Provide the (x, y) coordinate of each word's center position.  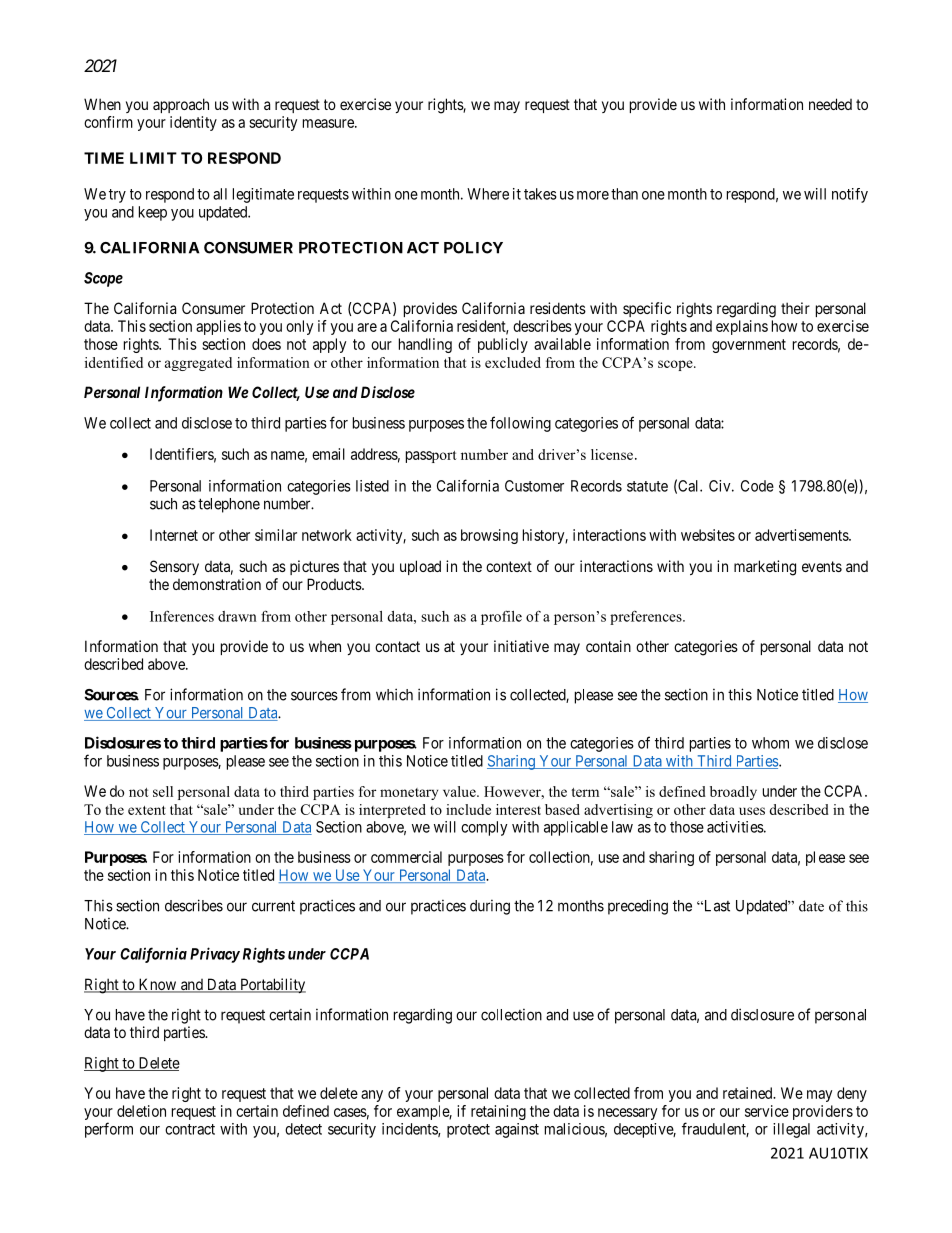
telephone (229, 505)
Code (757, 486)
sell (163, 791)
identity (193, 123)
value (460, 791)
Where (488, 194)
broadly (733, 793)
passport (431, 457)
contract (190, 1129)
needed (830, 104)
